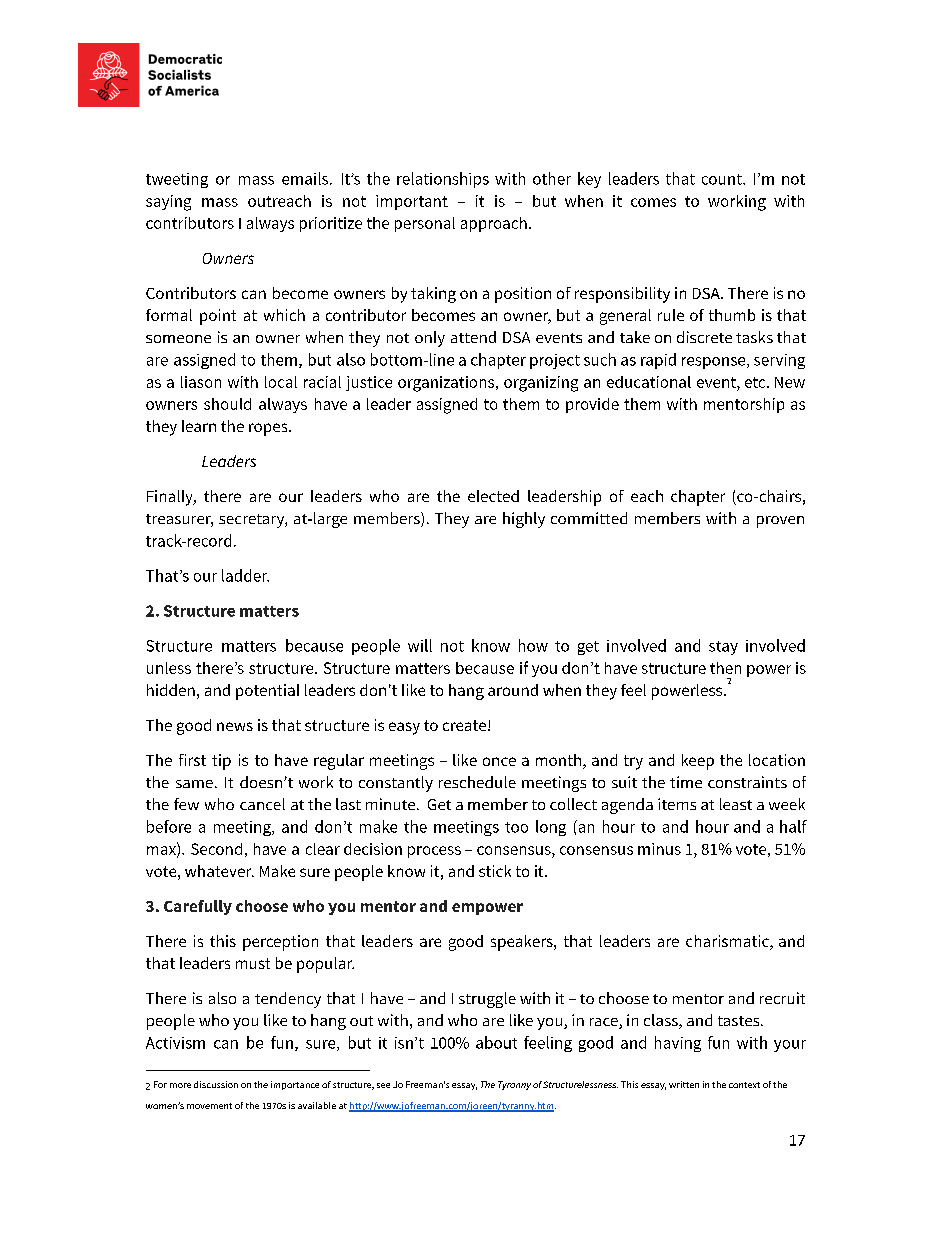 The height and width of the page is (1233, 952). I want to click on highly, so click(524, 520).
